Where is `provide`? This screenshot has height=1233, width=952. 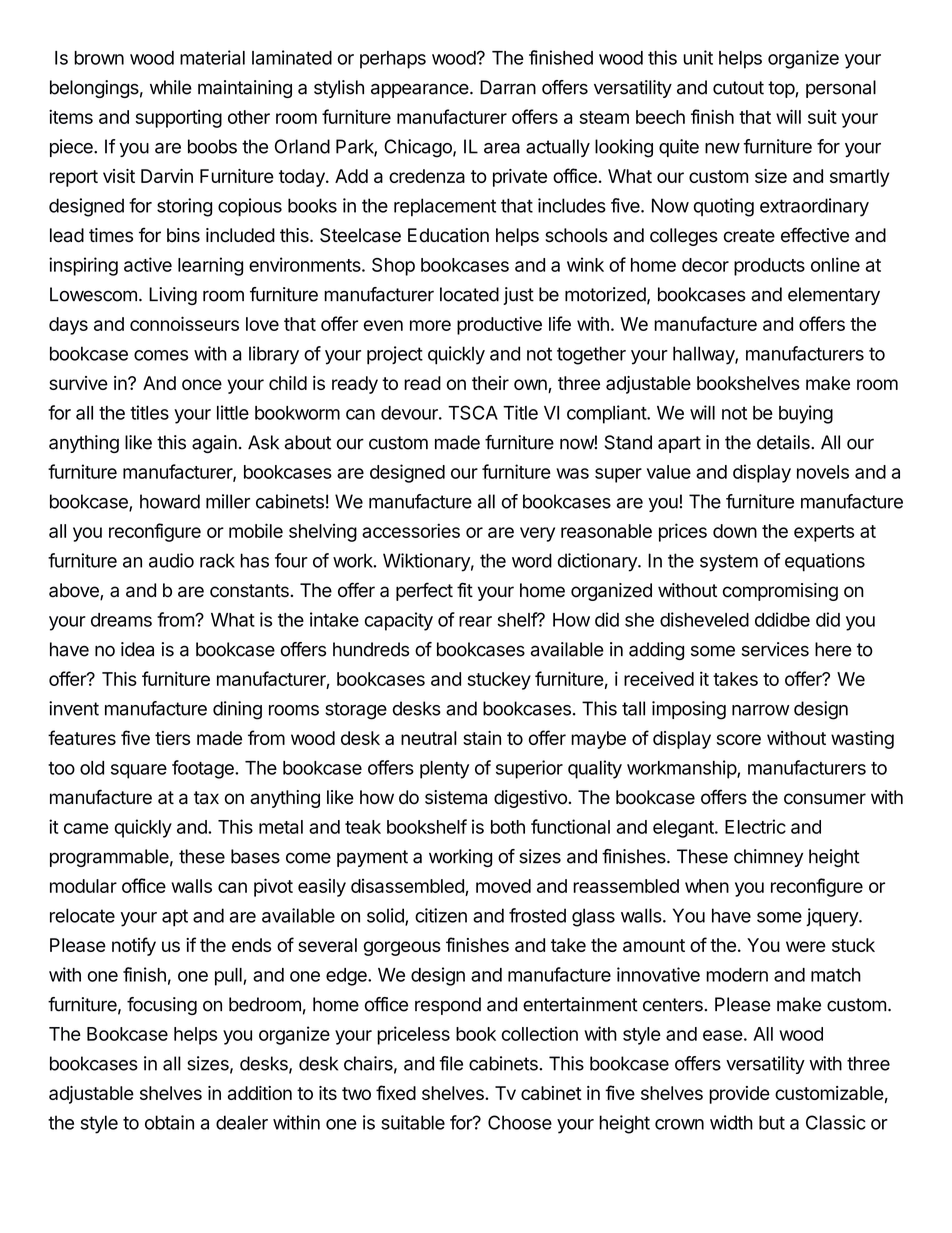
provide is located at coordinates (739, 1095).
